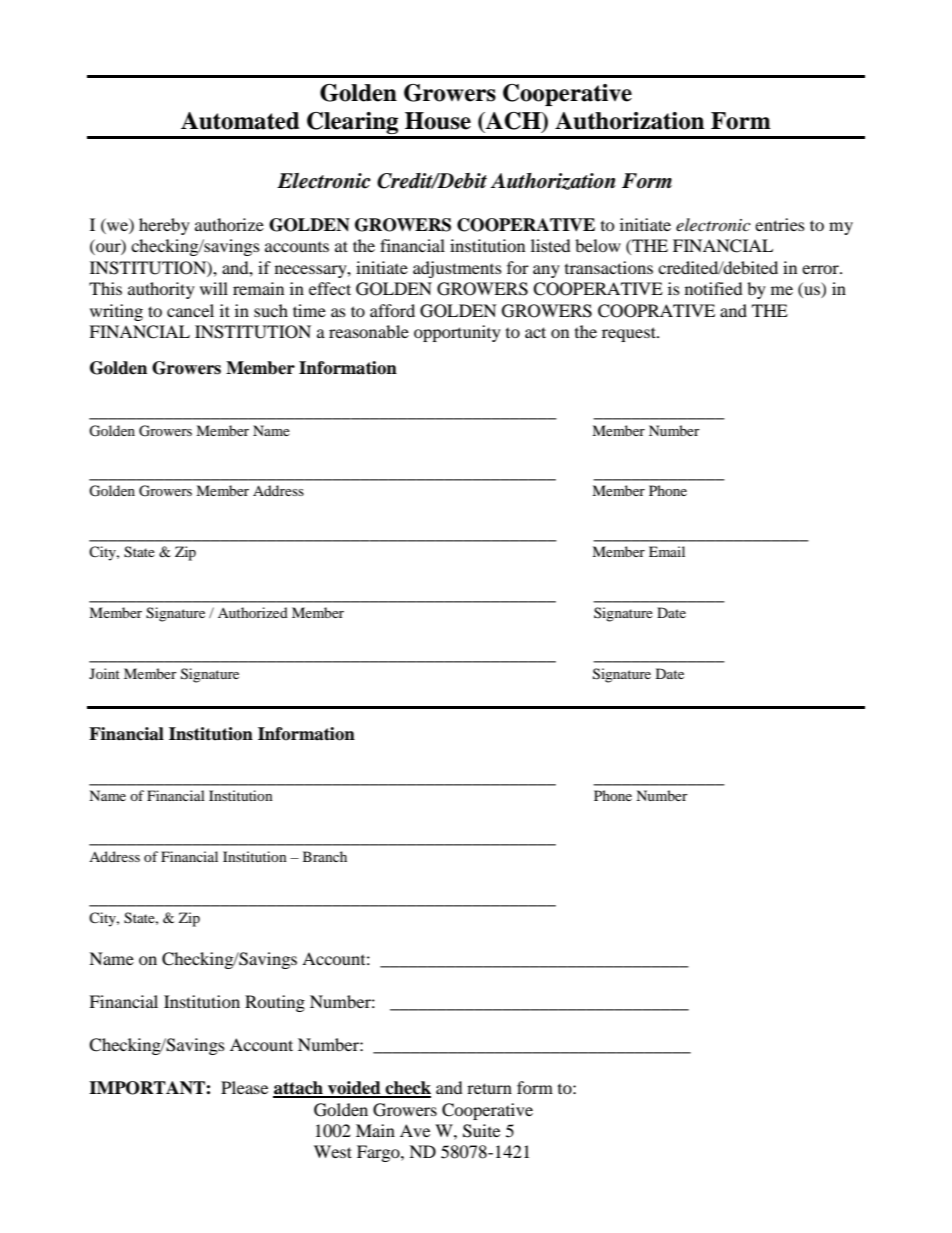  Describe the element at coordinates (630, 334) in the page. I see `request` at that location.
